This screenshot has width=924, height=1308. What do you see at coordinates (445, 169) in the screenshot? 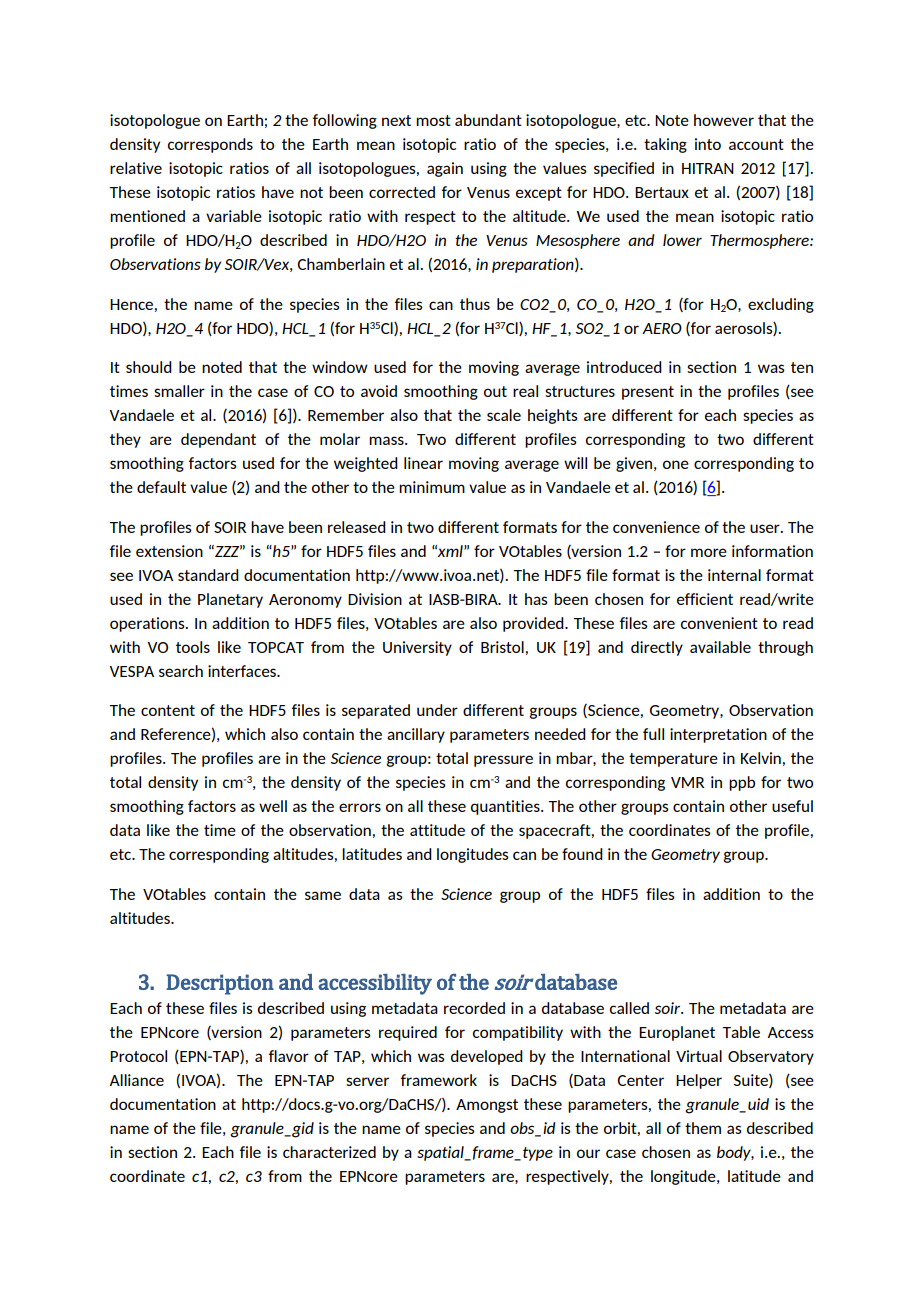
I see `again` at bounding box center [445, 169].
